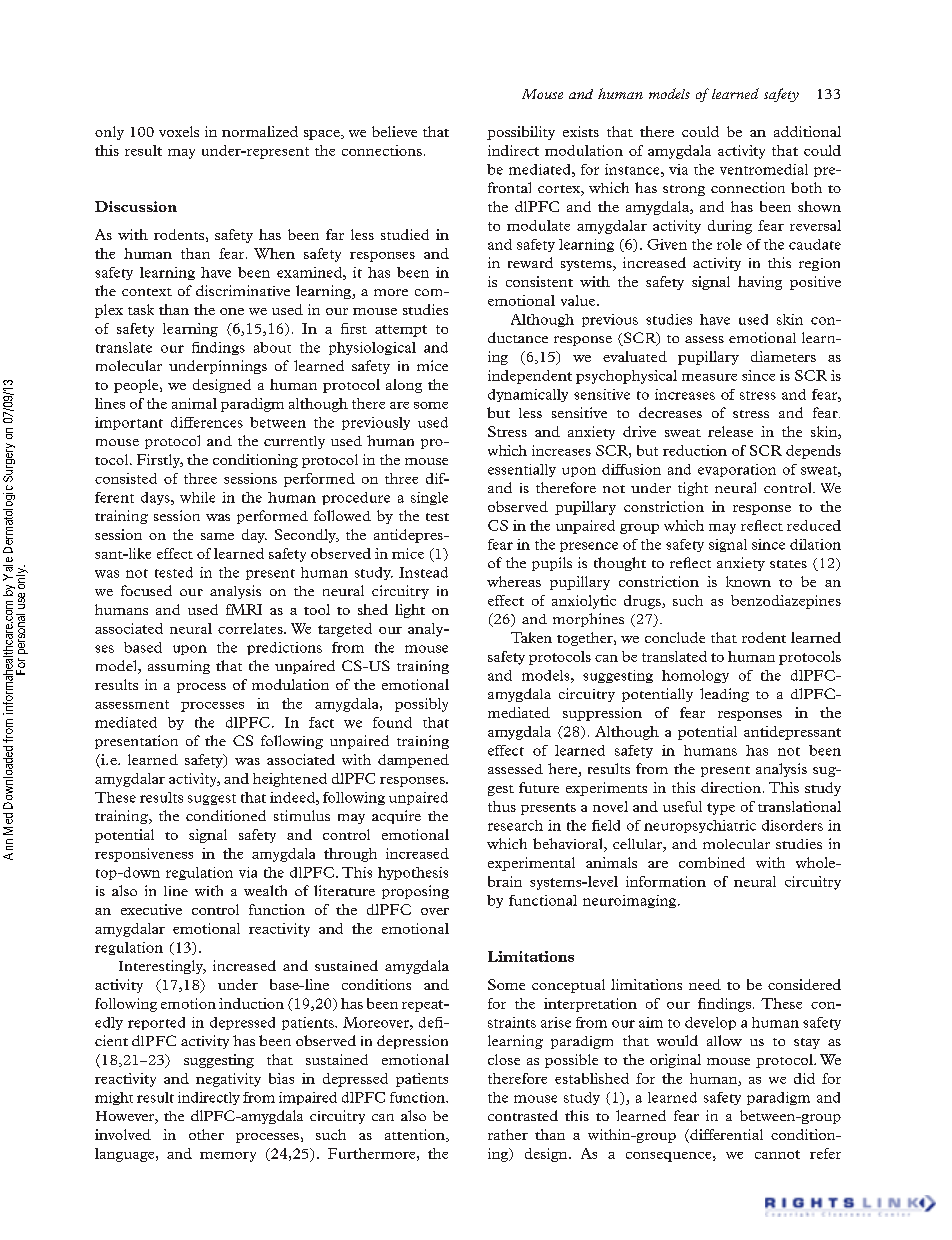  I want to click on voxels, so click(179, 131).
